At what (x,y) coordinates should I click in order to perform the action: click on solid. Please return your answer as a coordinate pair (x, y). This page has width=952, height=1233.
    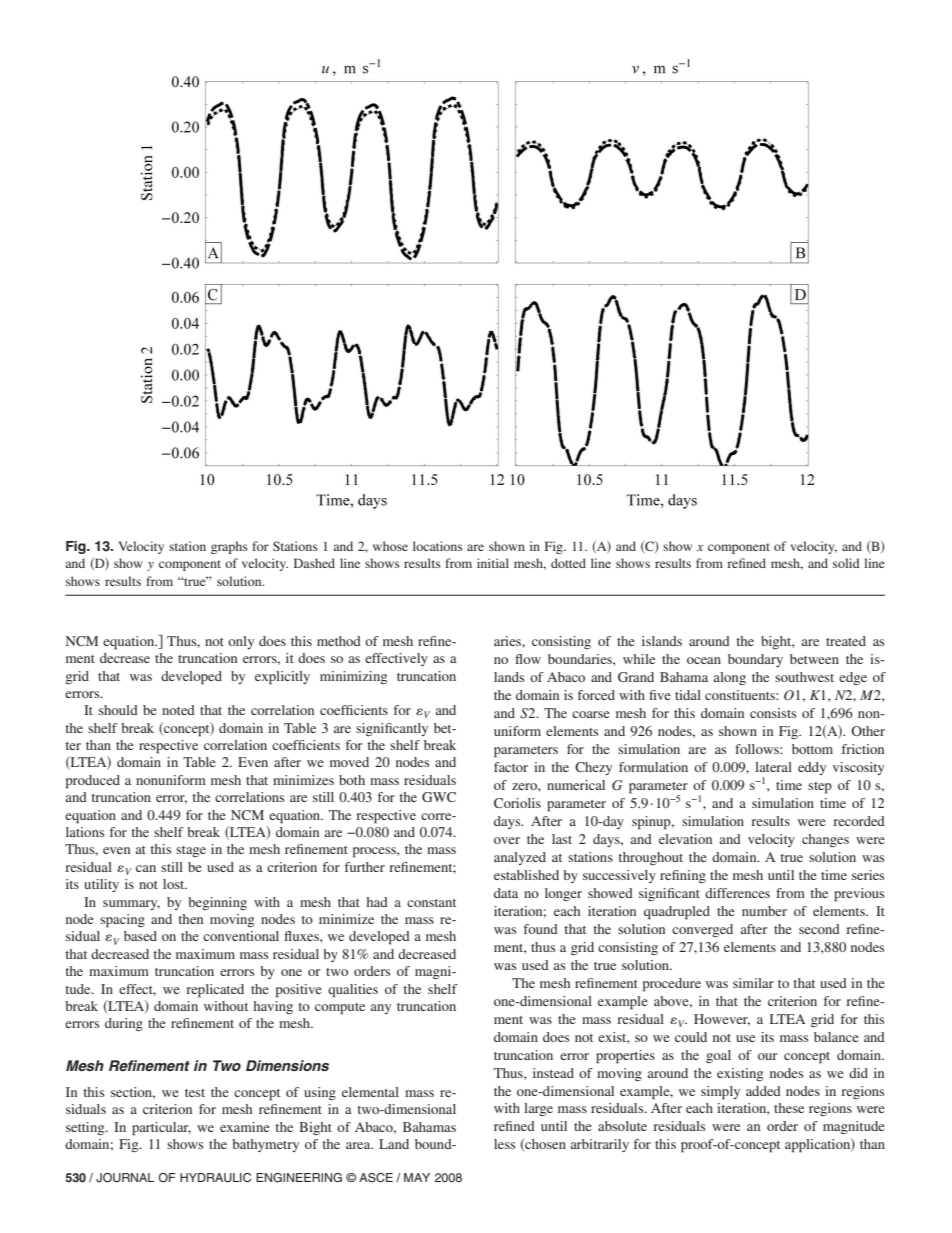
    Looking at the image, I should click on (846, 563).
